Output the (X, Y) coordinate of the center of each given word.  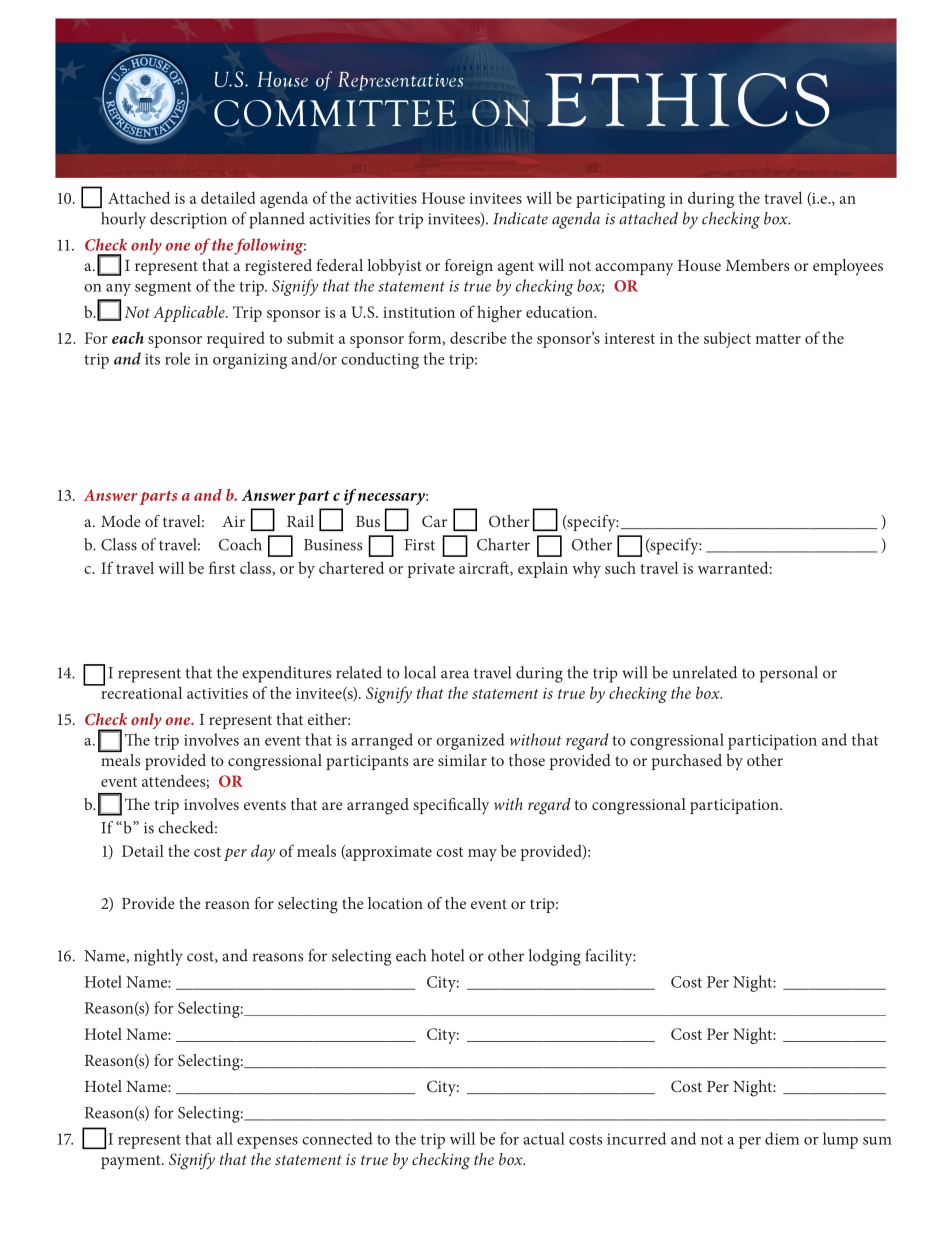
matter (778, 339)
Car (434, 521)
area (455, 674)
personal (789, 674)
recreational (140, 691)
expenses (267, 1143)
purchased (687, 762)
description (188, 220)
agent (516, 268)
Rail (300, 521)
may (482, 855)
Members (757, 265)
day (263, 852)
